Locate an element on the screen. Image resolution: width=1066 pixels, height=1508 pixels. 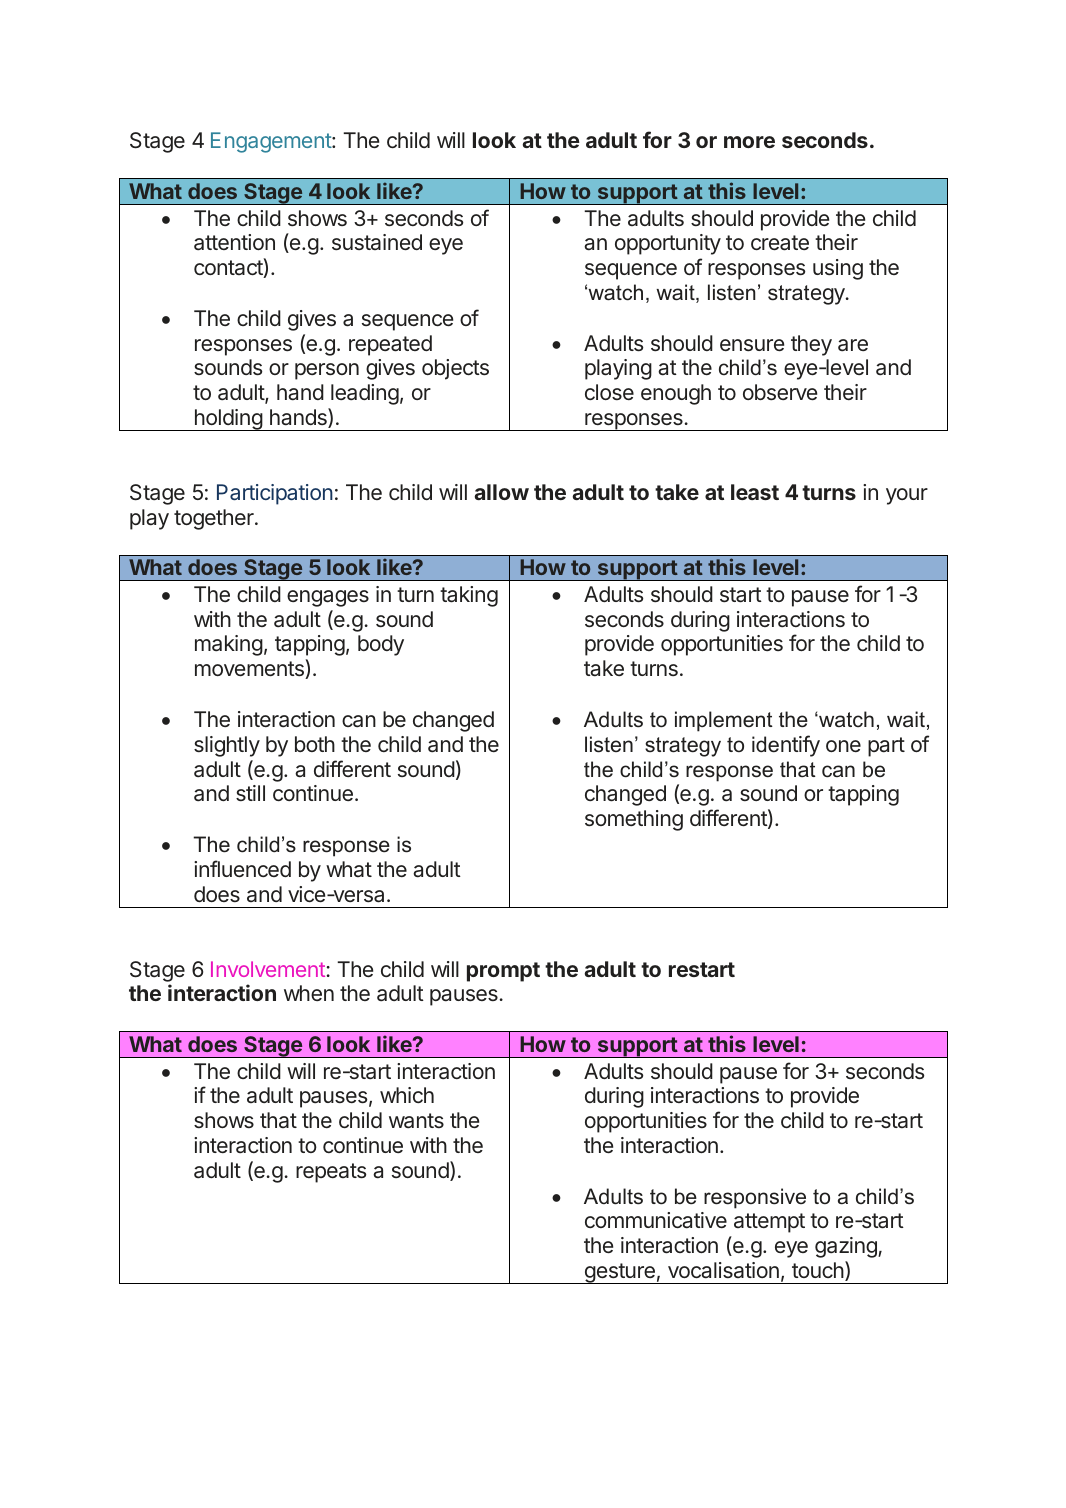
repeats is located at coordinates (331, 1173).
